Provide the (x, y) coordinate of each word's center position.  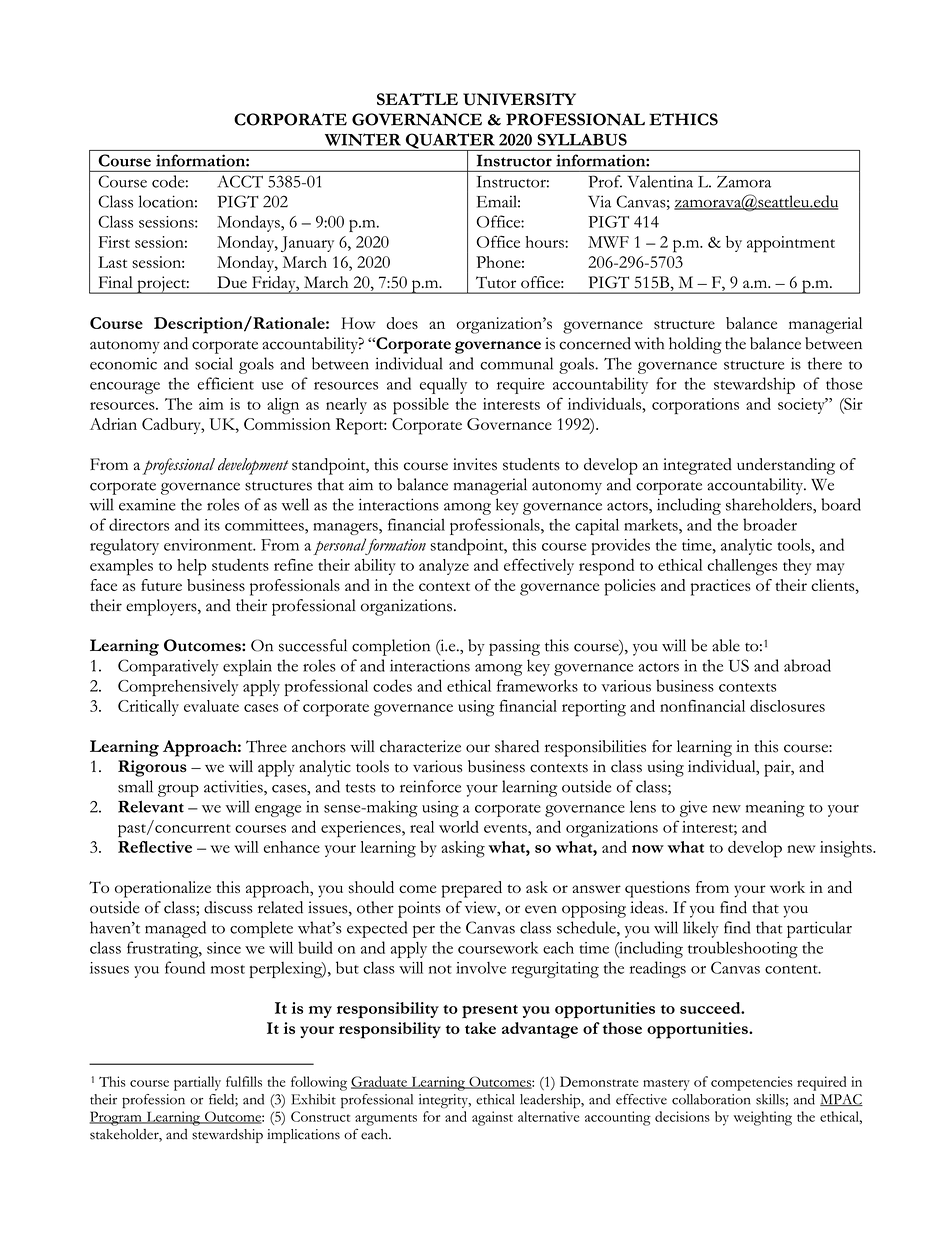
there (825, 363)
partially (197, 1083)
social (214, 363)
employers (162, 607)
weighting (763, 1118)
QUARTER (450, 142)
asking (463, 849)
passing (514, 647)
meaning (775, 809)
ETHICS (683, 119)
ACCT (240, 181)
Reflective (155, 847)
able (726, 645)
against (492, 1118)
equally (443, 385)
